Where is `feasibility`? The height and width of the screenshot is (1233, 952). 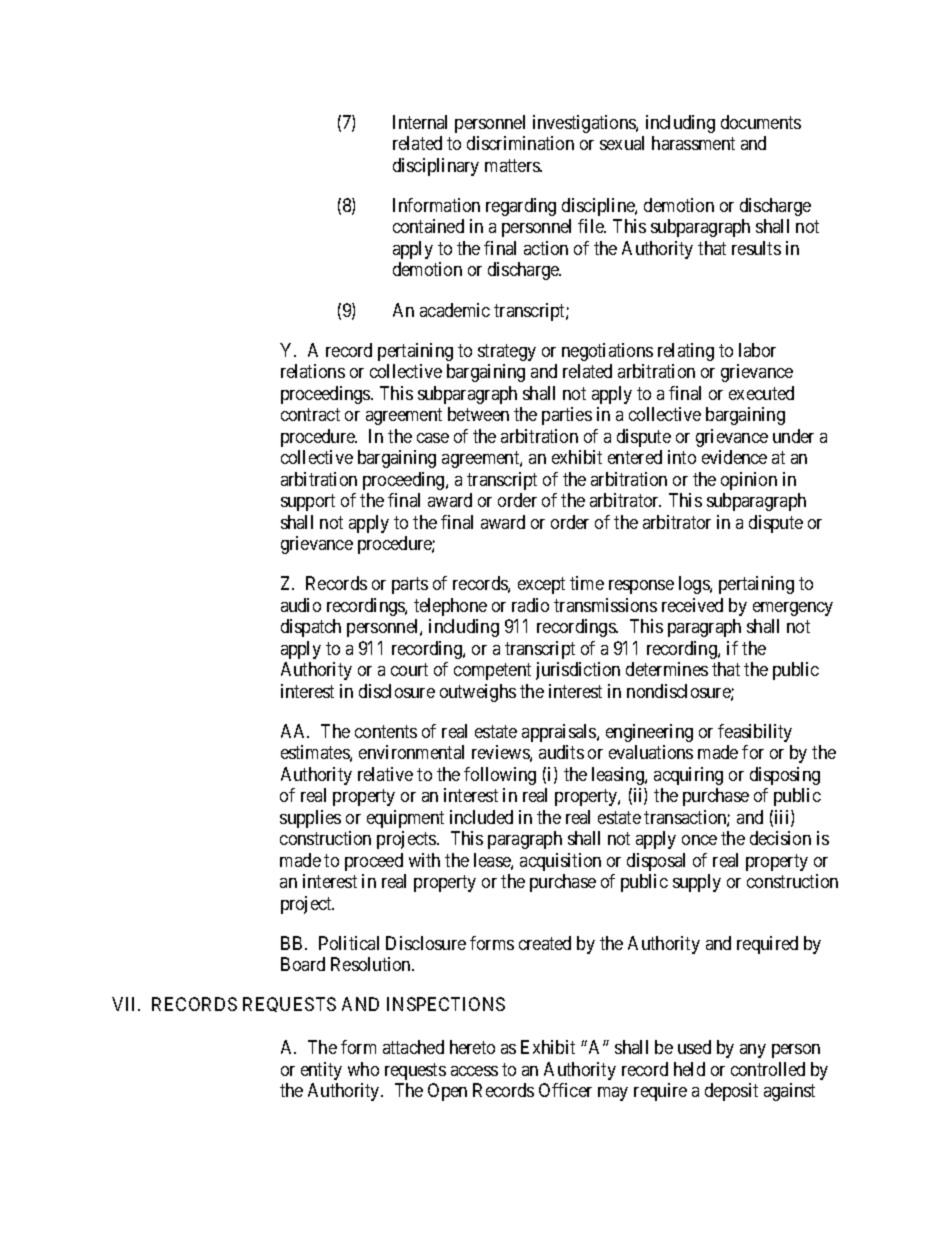
feasibility is located at coordinates (755, 733).
